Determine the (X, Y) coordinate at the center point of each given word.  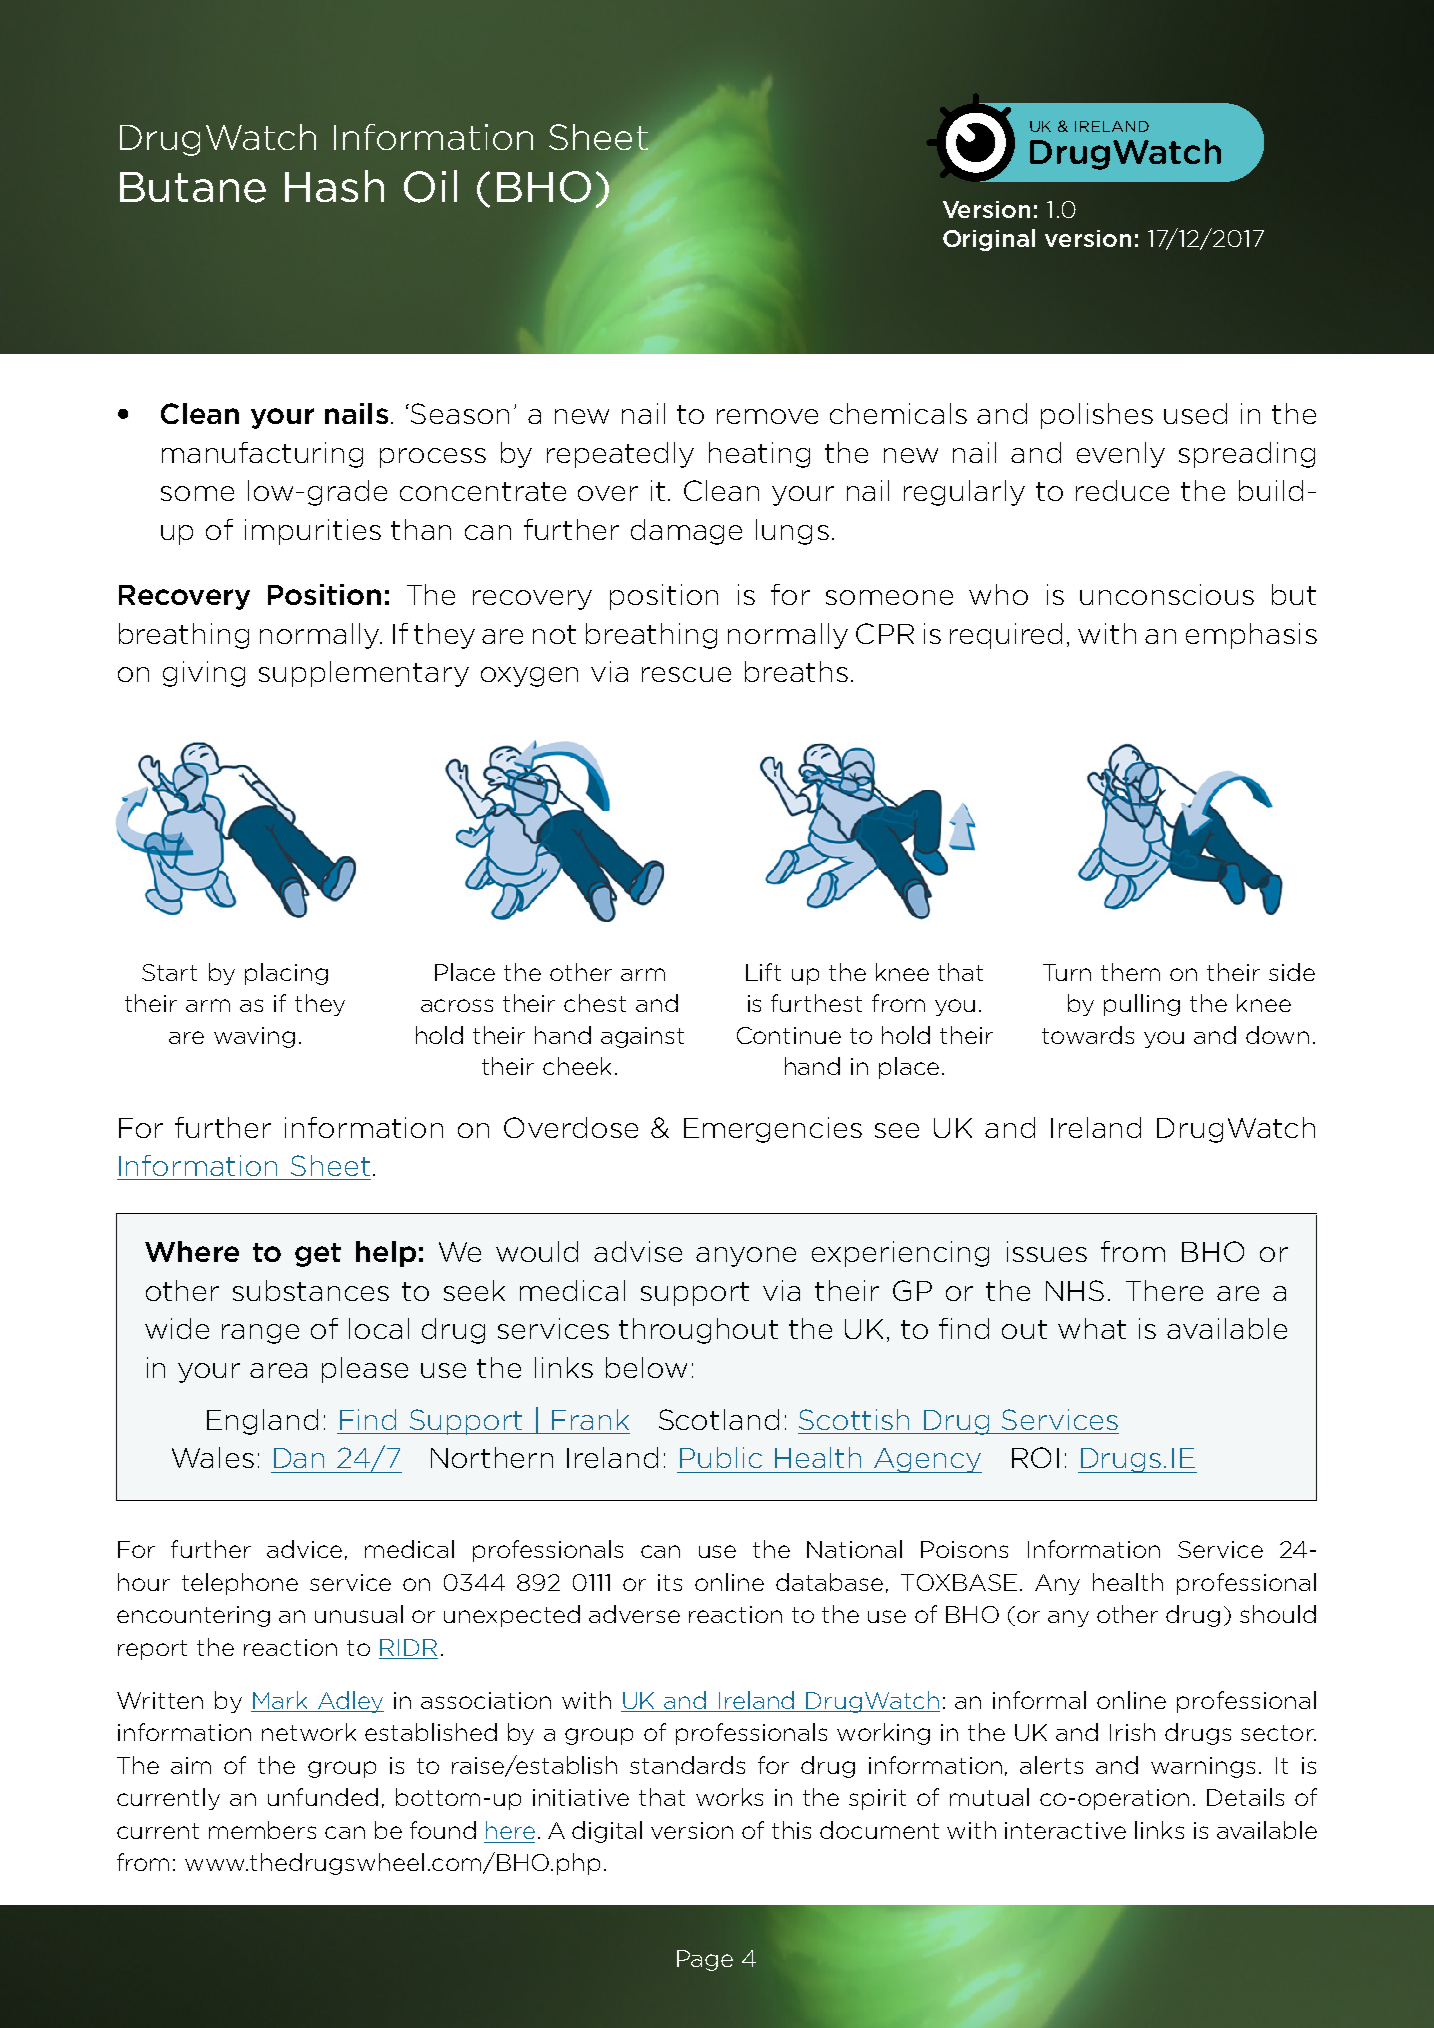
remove (767, 416)
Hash (334, 186)
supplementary (364, 674)
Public (721, 1457)
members (262, 1830)
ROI (1035, 1457)
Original (989, 240)
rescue (686, 674)
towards (1088, 1035)
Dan (299, 1458)
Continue (789, 1035)
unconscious (1167, 594)
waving (254, 1037)
